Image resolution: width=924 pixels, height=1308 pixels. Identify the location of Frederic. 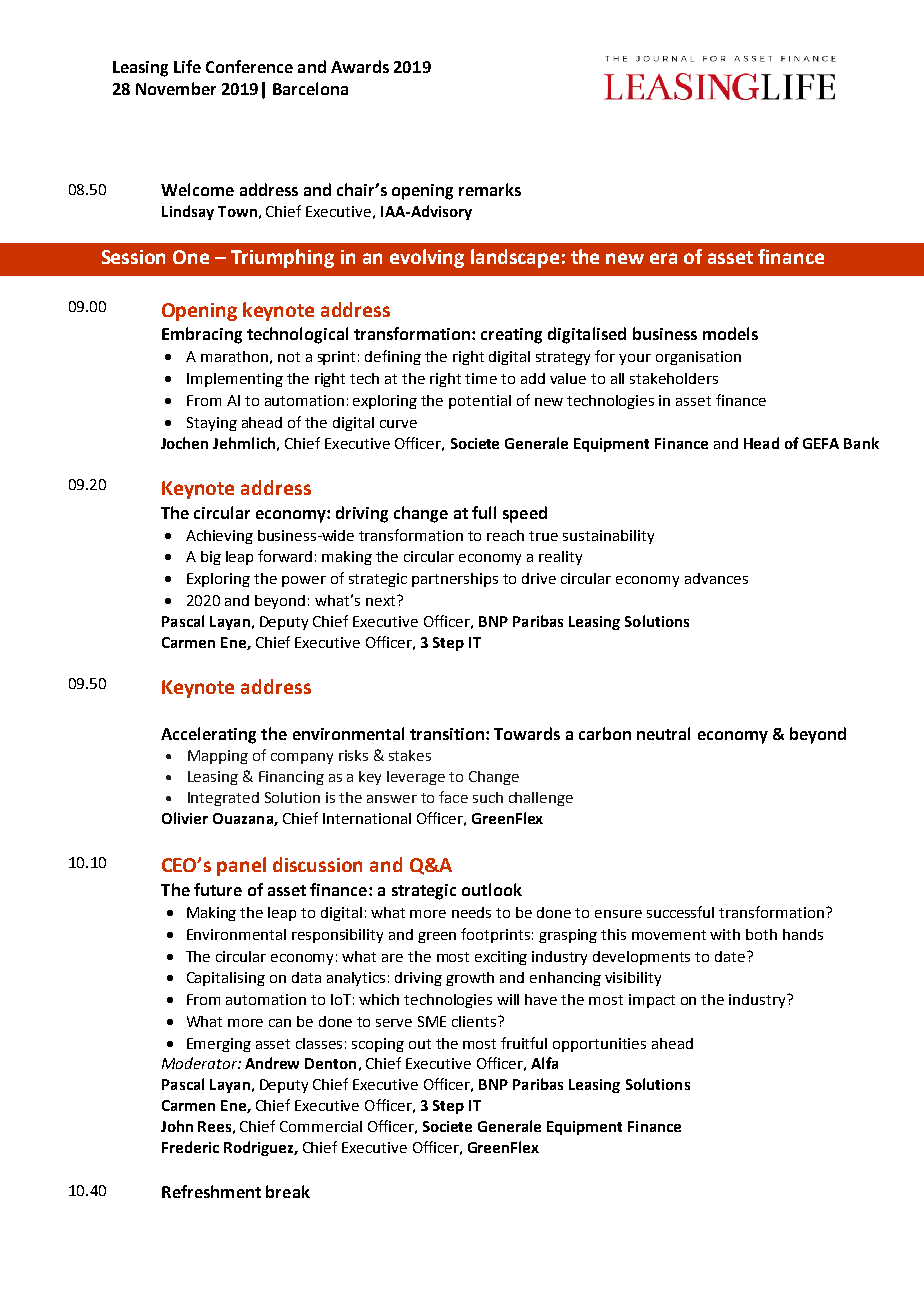
(190, 1147).
